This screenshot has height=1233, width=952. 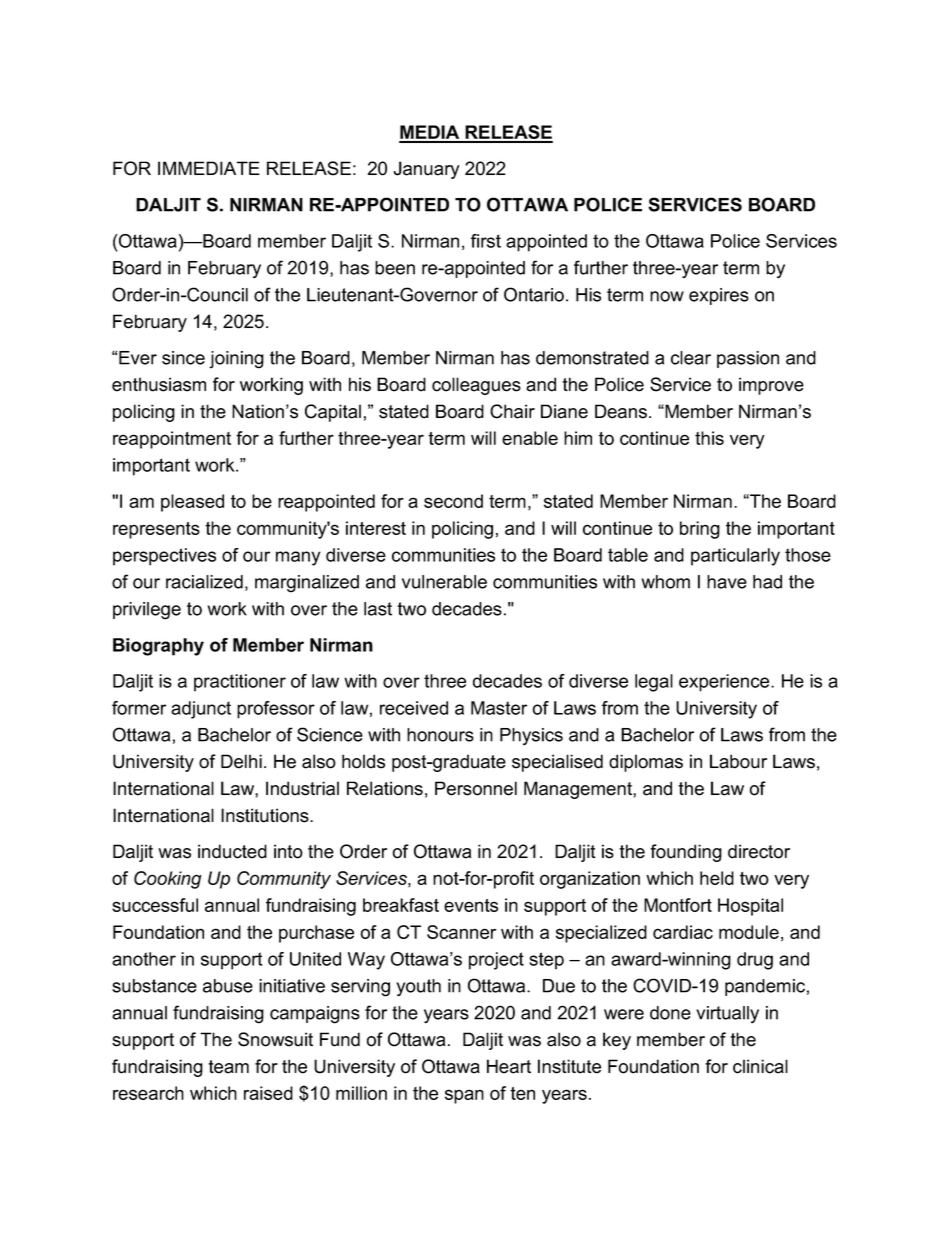 What do you see at coordinates (738, 761) in the screenshot?
I see `Labour` at bounding box center [738, 761].
